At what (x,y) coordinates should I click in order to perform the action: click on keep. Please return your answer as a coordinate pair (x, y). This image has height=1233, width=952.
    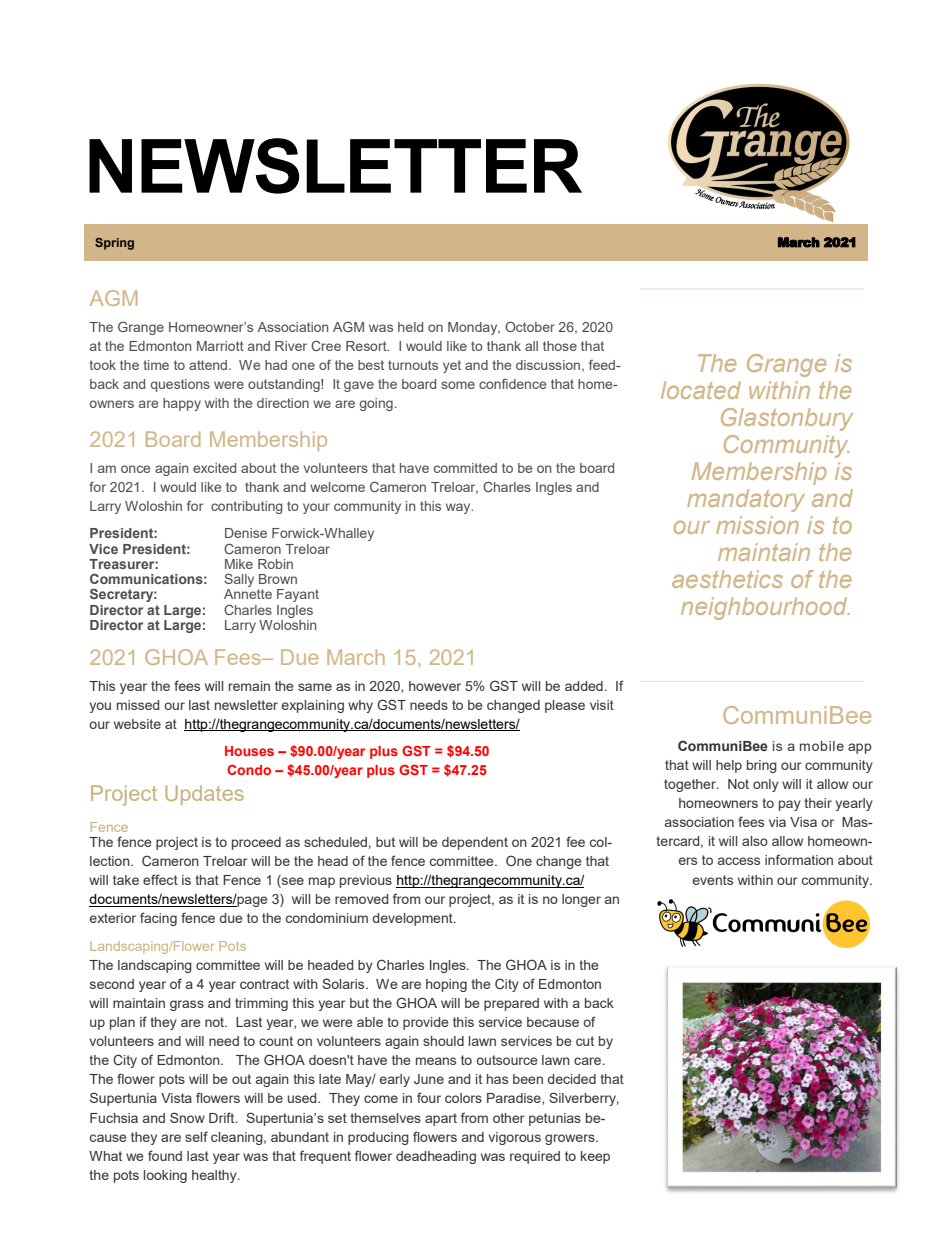
    Looking at the image, I should click on (595, 1157).
